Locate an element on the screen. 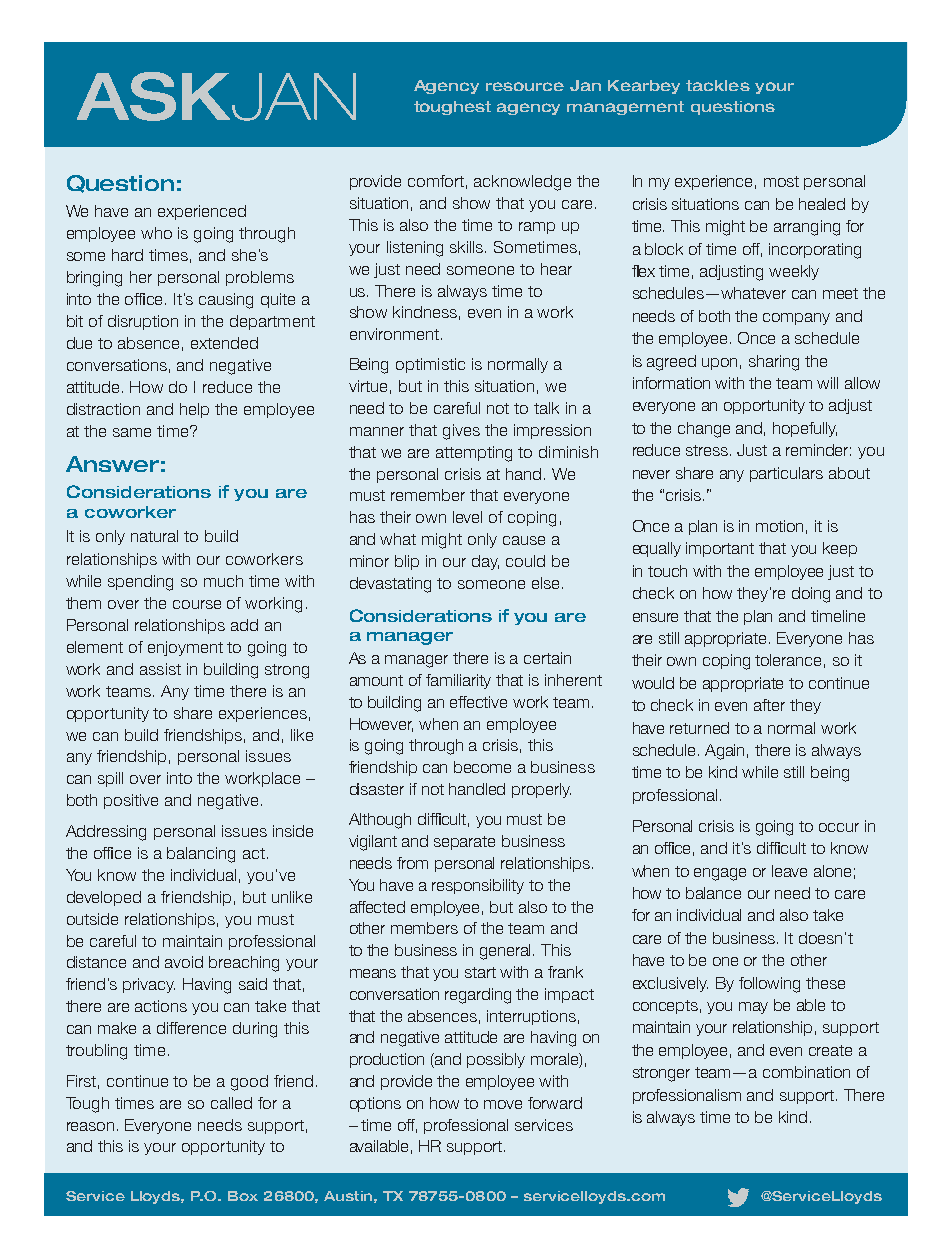 Image resolution: width=952 pixels, height=1233 pixels. resource is located at coordinates (525, 86).
